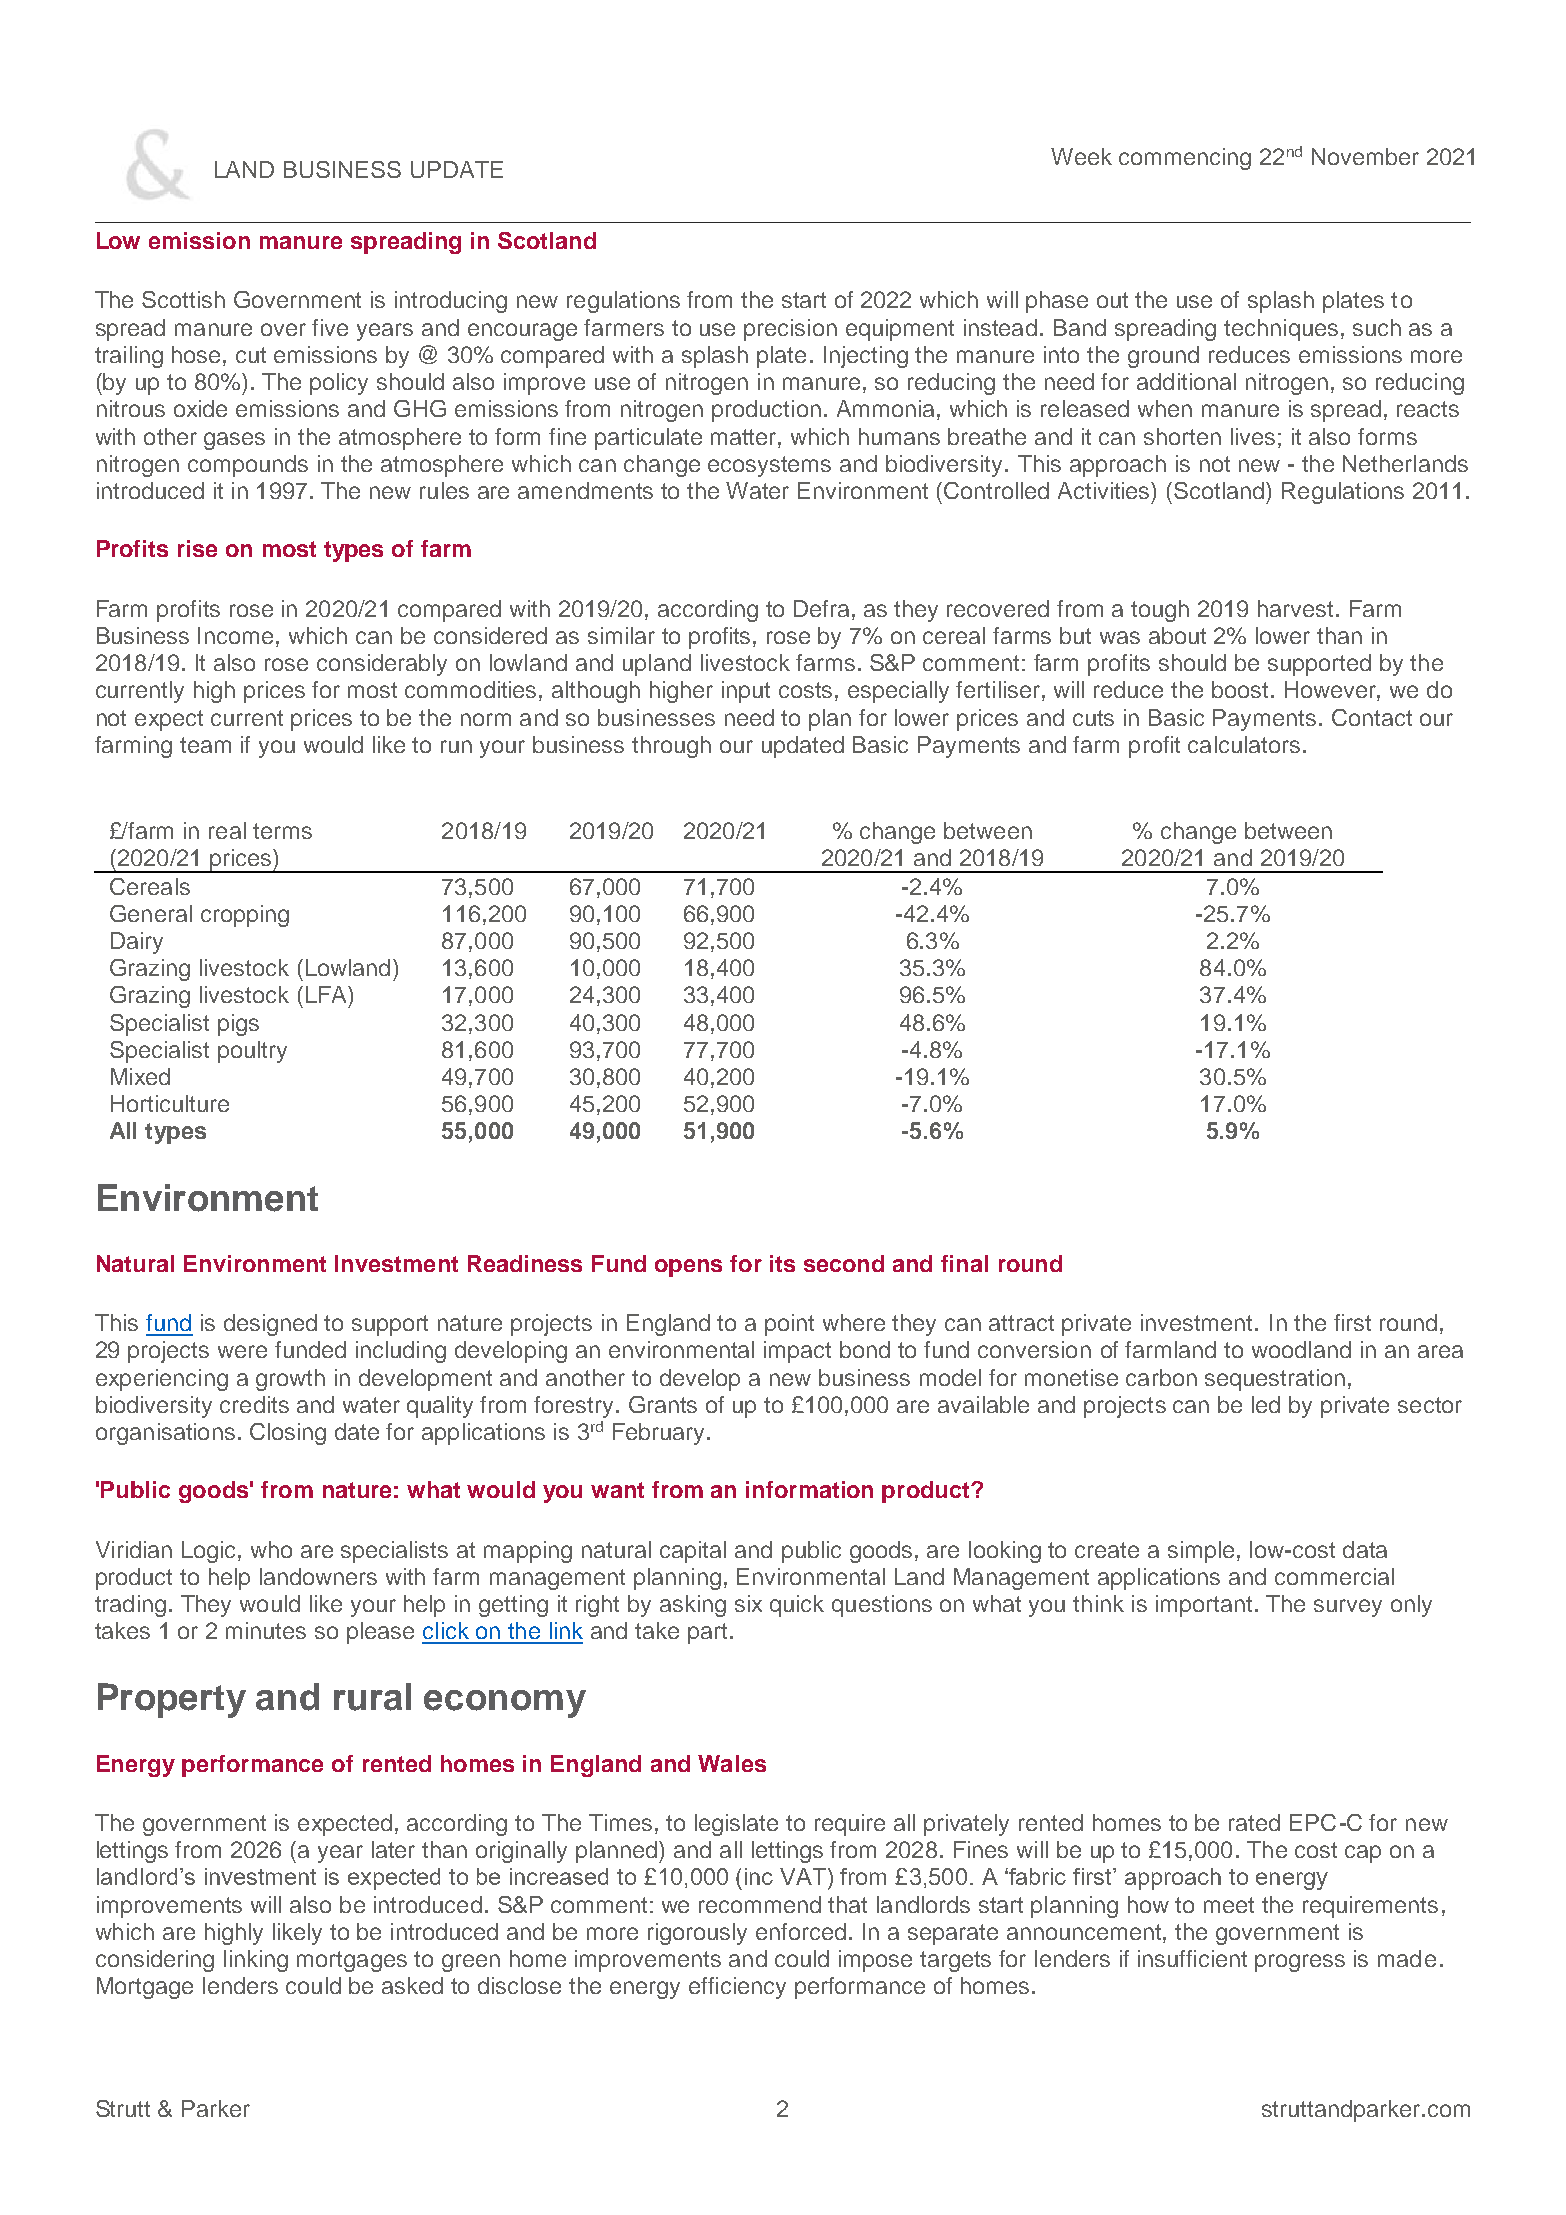 The height and width of the screenshot is (2215, 1566). I want to click on November, so click(1365, 156).
